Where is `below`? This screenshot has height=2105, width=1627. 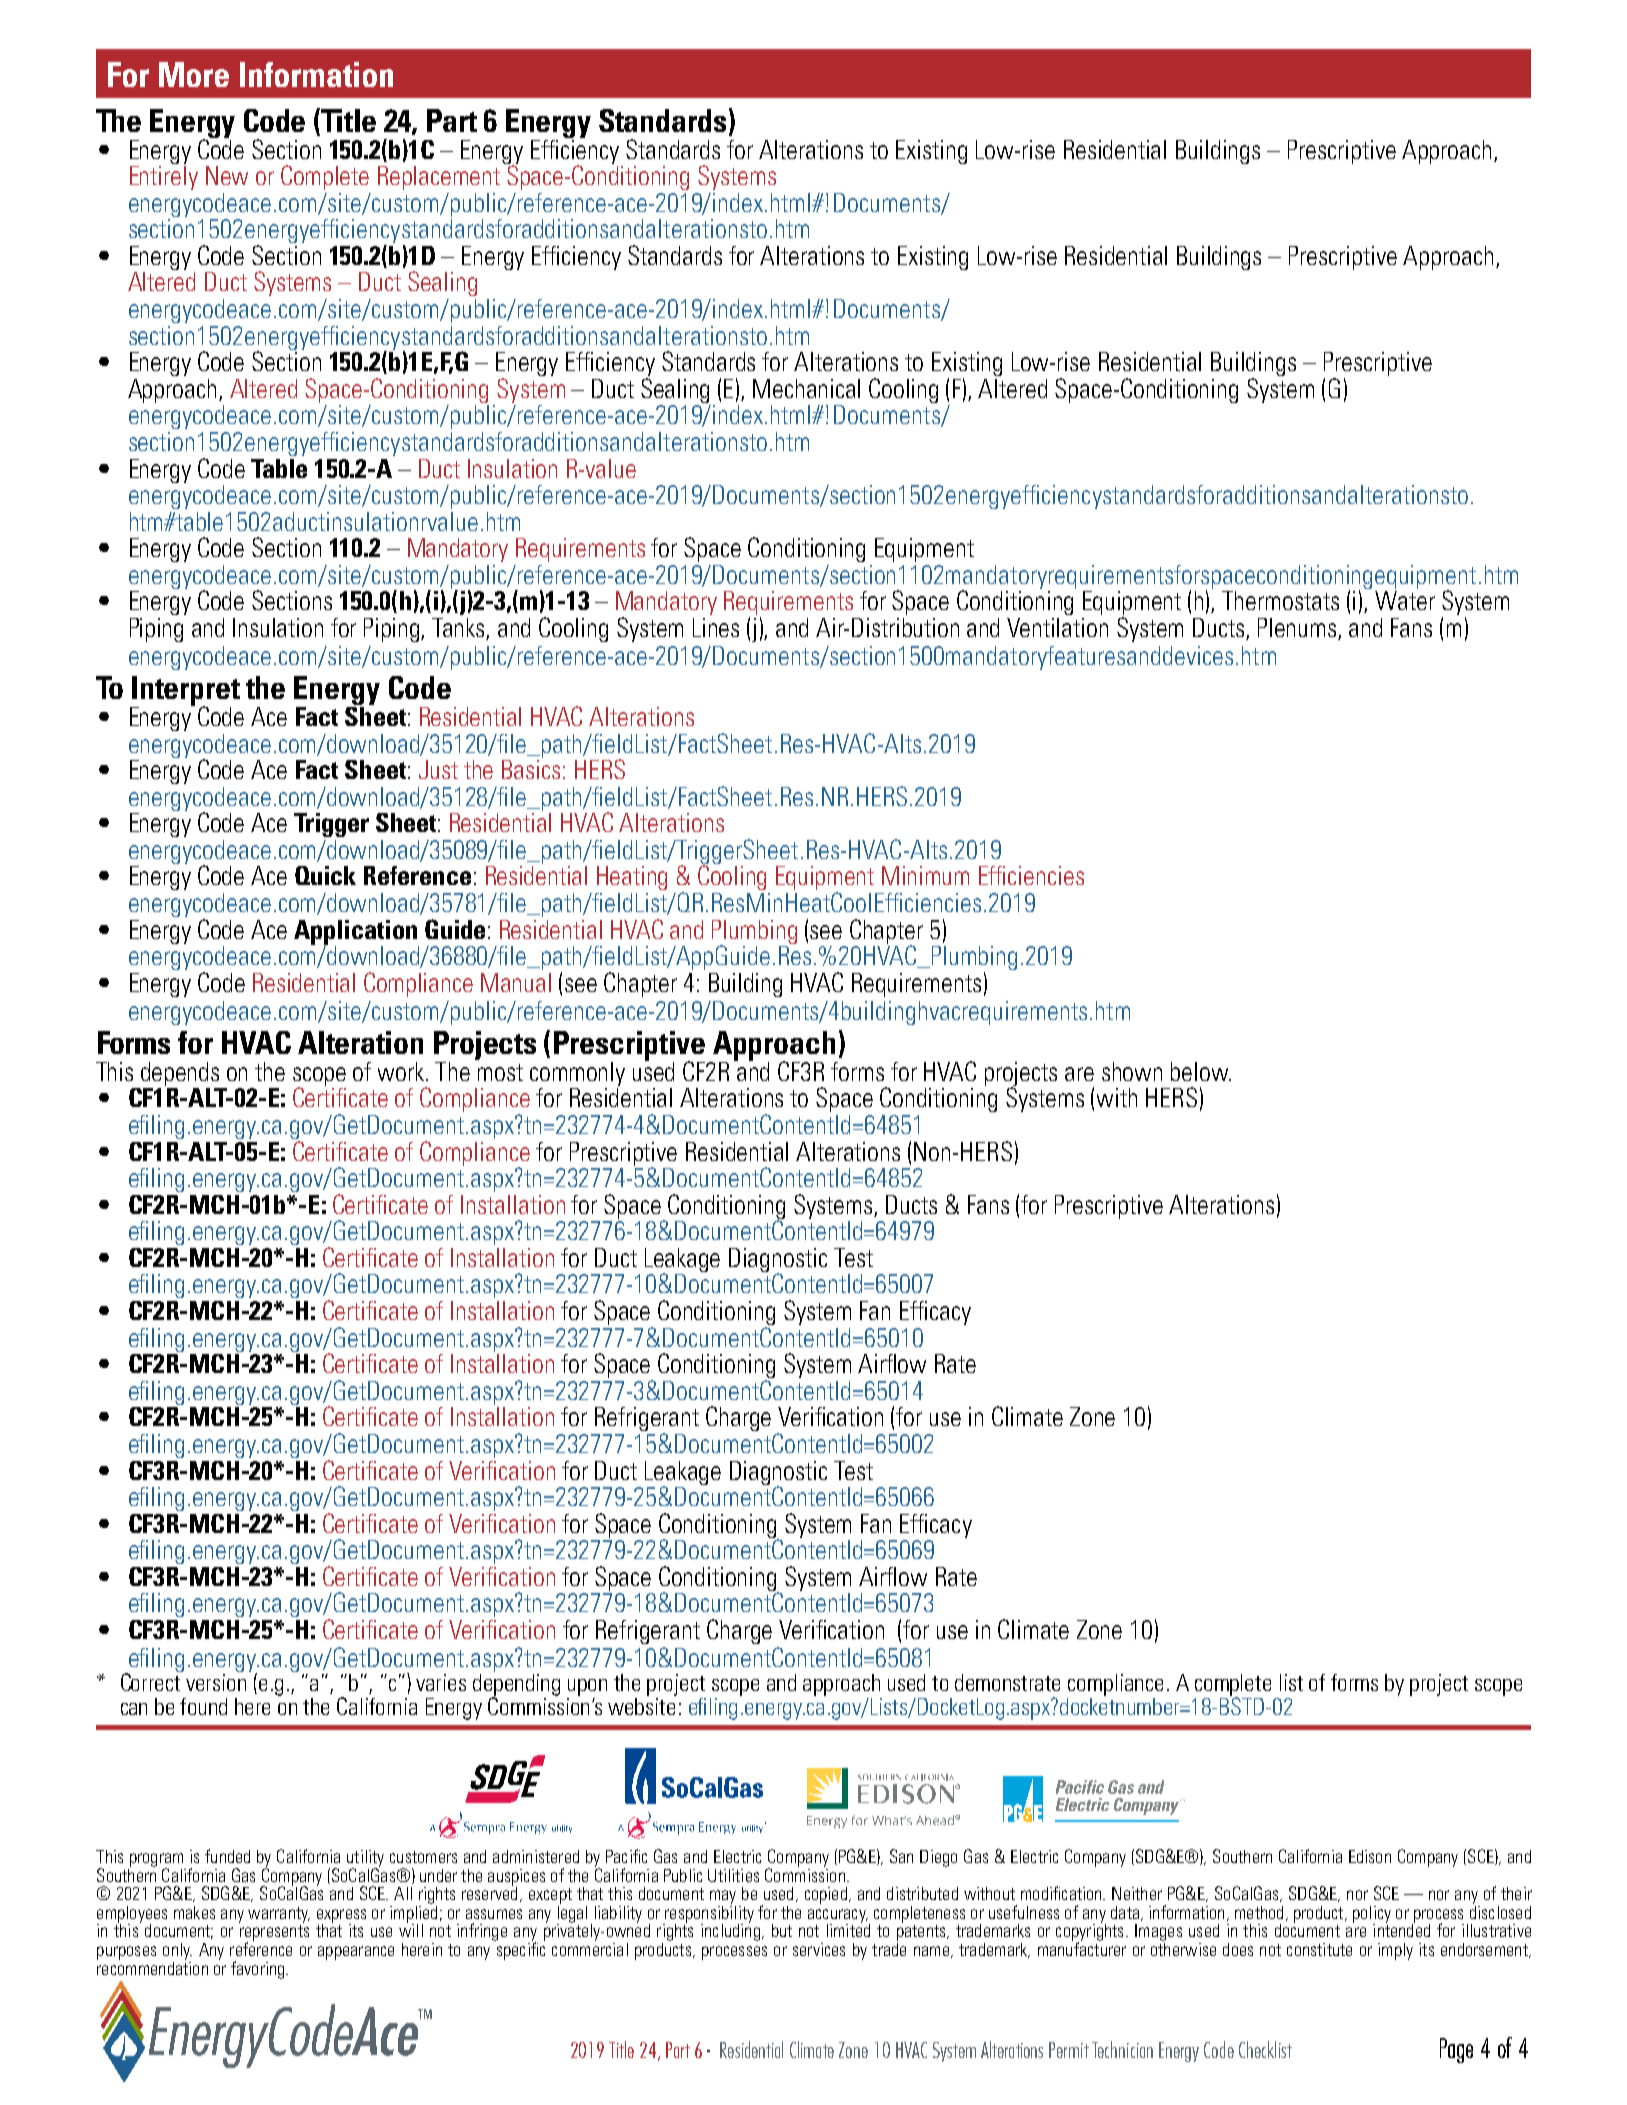 below is located at coordinates (1201, 1071).
